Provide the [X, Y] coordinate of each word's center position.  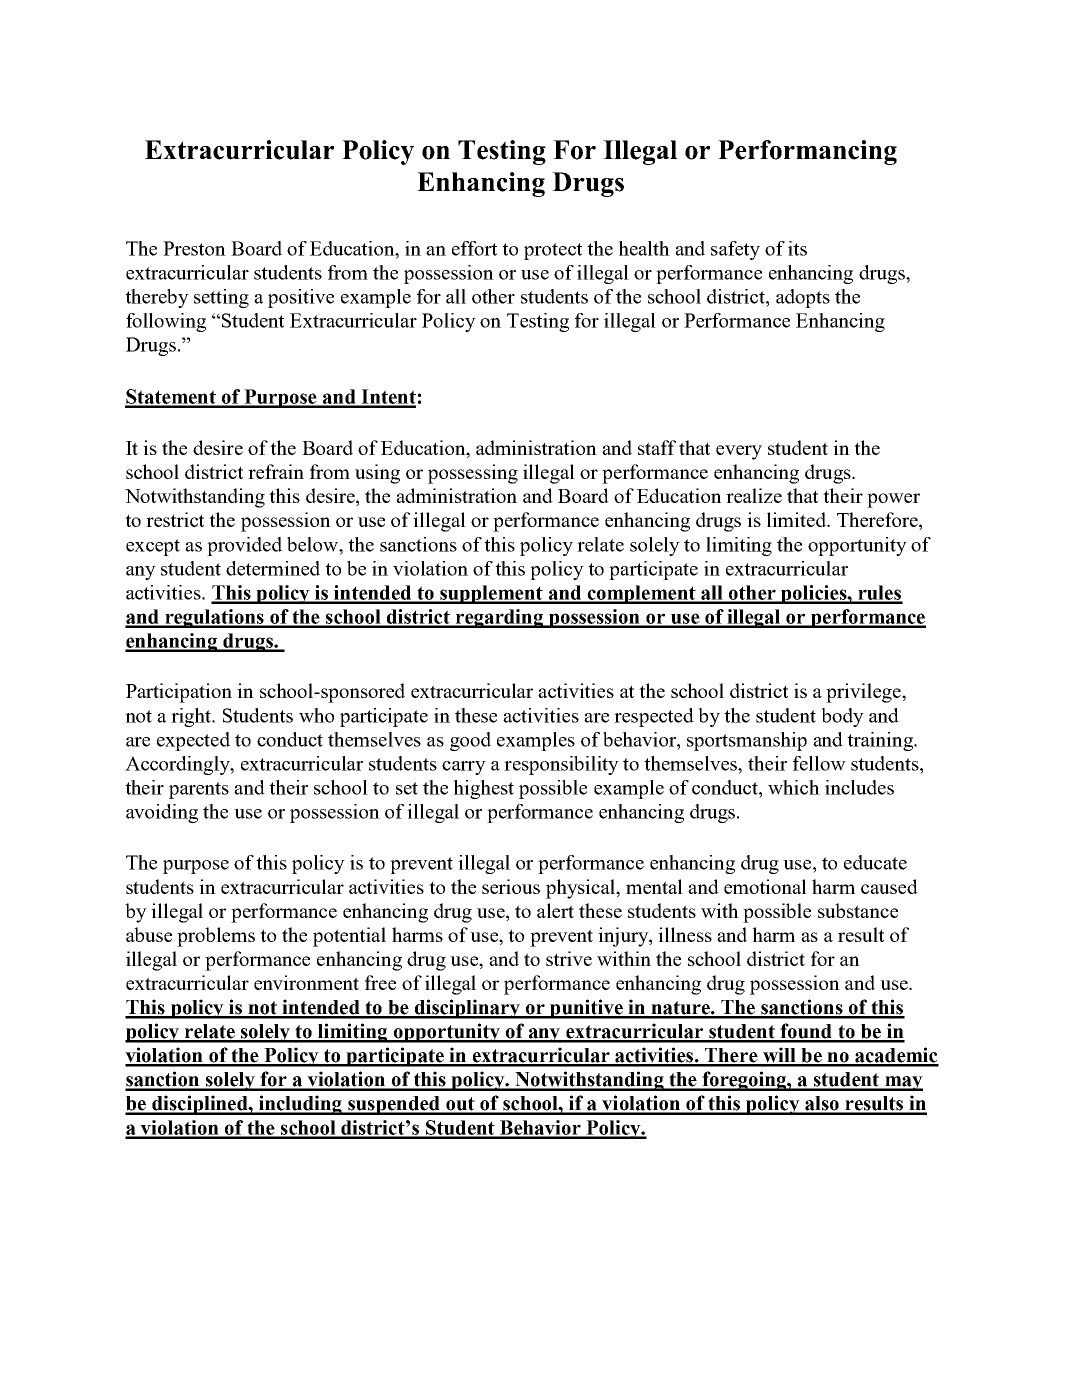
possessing [473, 474]
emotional [765, 886]
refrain [276, 471]
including [300, 1105]
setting [221, 298]
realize [754, 495]
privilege [864, 693]
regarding [499, 618]
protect [553, 251]
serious [511, 886]
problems [216, 937]
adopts [803, 298]
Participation [179, 693]
